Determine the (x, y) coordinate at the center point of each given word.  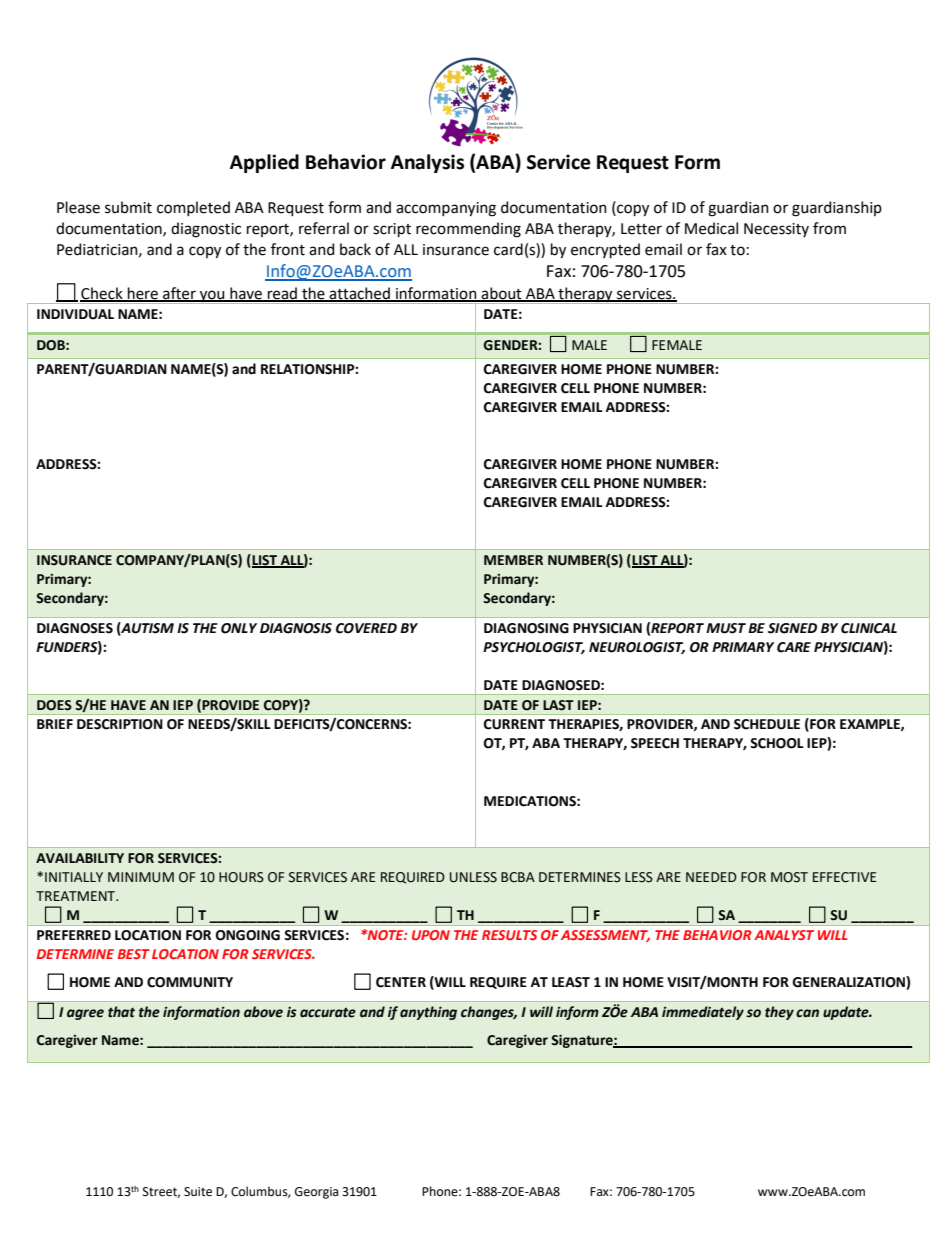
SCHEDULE (767, 724)
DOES (54, 705)
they (779, 1013)
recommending (468, 230)
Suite (198, 1192)
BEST (134, 954)
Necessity (776, 230)
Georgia (316, 1193)
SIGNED (792, 628)
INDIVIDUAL (75, 314)
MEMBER (513, 560)
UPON (431, 935)
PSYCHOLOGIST (534, 648)
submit (128, 207)
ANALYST (784, 935)
